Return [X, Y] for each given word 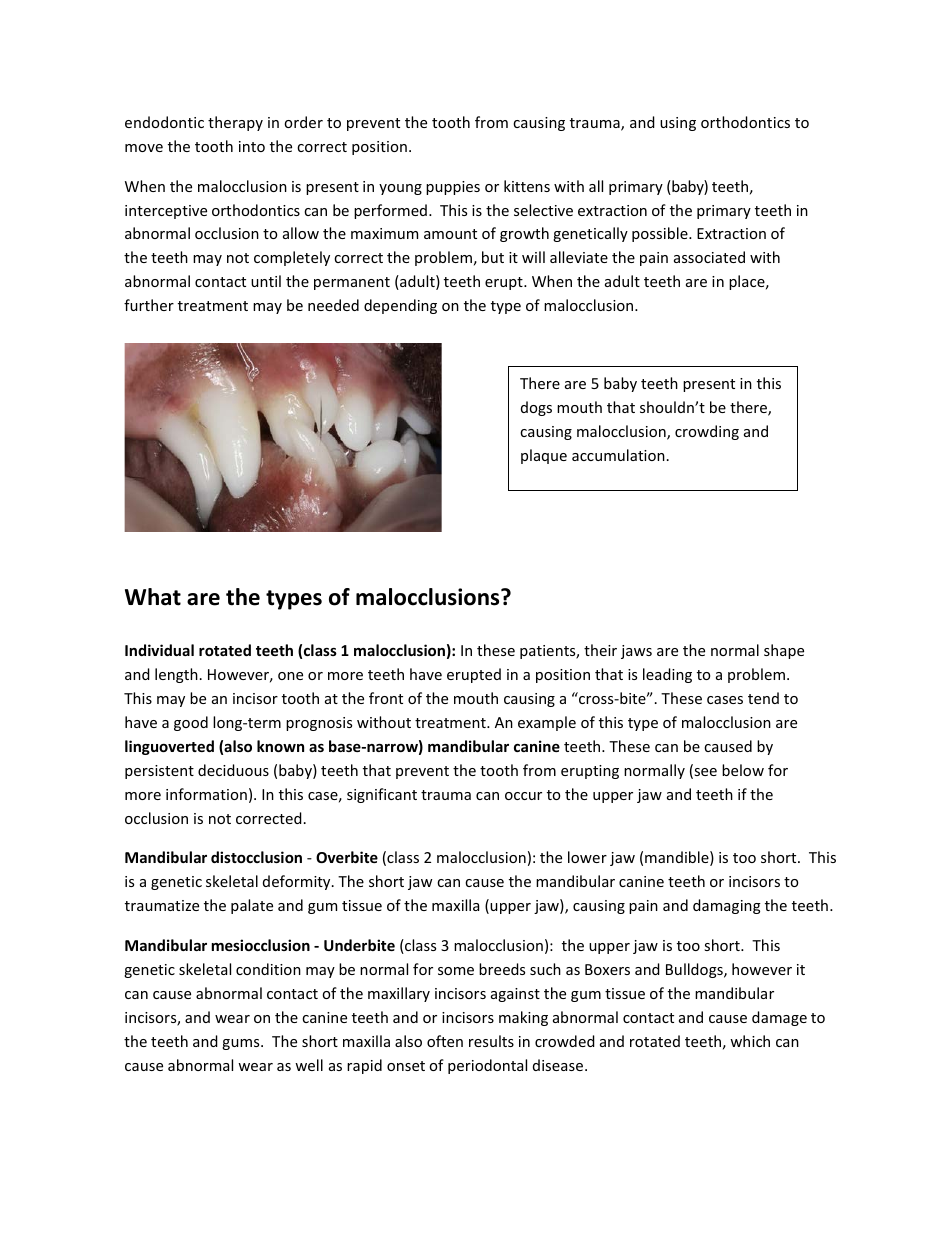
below [743, 770]
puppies [453, 188]
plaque [544, 456]
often [445, 1041]
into [252, 146]
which [750, 1041]
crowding [707, 432]
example [547, 723]
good [191, 723]
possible [661, 234]
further [149, 305]
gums [242, 1044]
